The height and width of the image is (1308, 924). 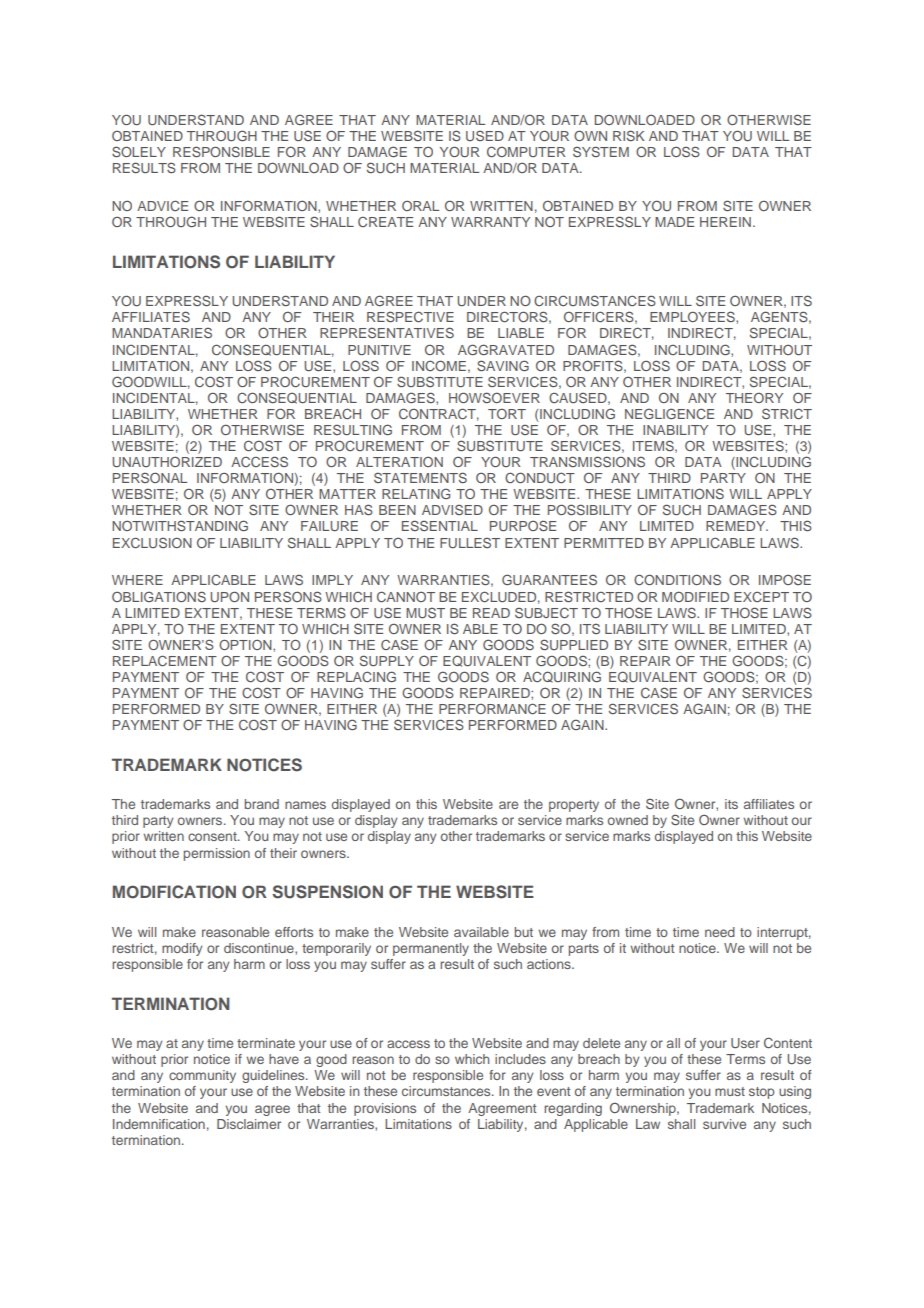 What do you see at coordinates (725, 222) in the image?
I see `HEREIN` at bounding box center [725, 222].
